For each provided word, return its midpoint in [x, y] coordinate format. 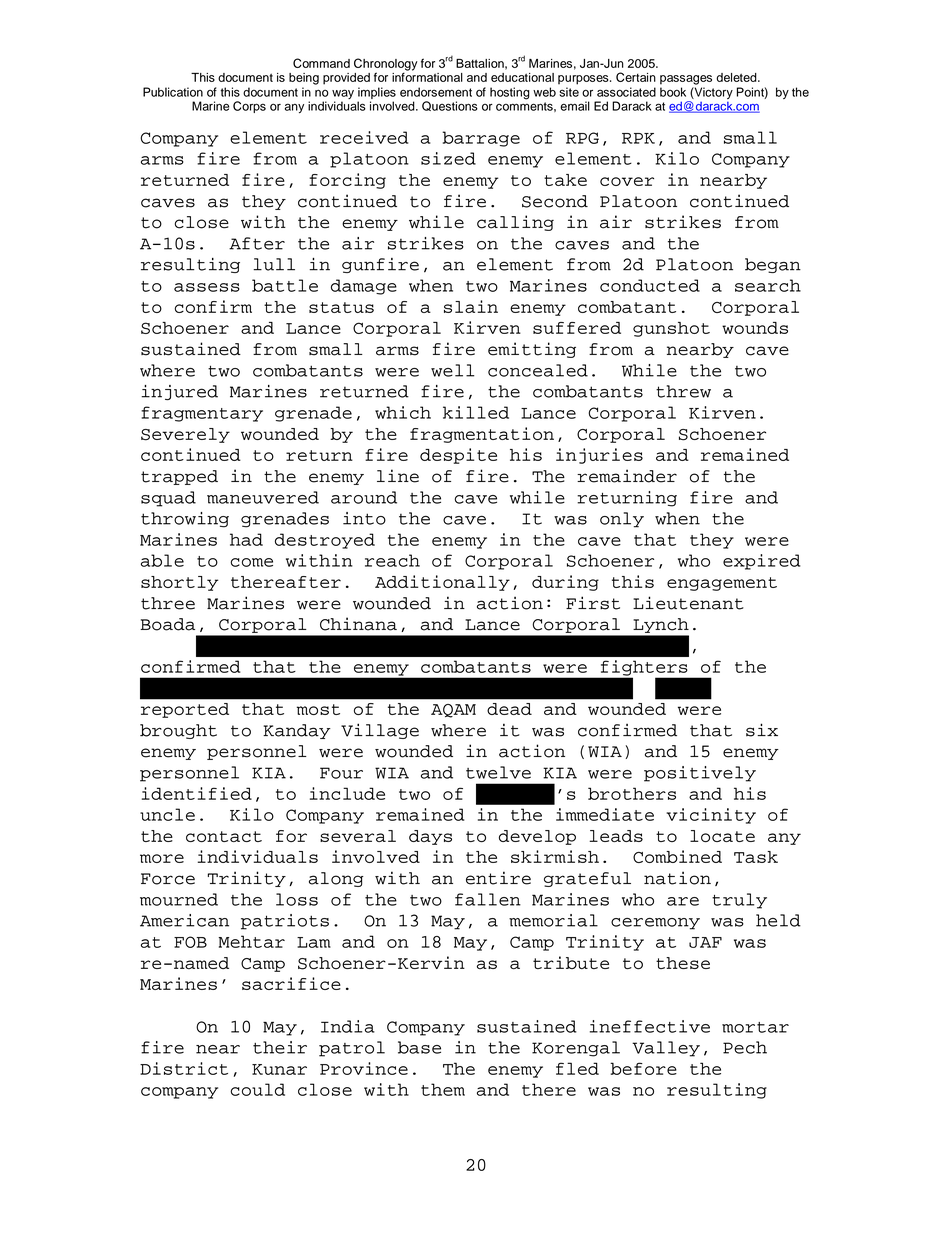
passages [686, 80]
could [257, 1089]
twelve [498, 772]
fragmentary [202, 414]
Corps [249, 107]
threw [683, 391]
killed [476, 412]
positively [700, 774]
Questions [450, 106]
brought [178, 731]
